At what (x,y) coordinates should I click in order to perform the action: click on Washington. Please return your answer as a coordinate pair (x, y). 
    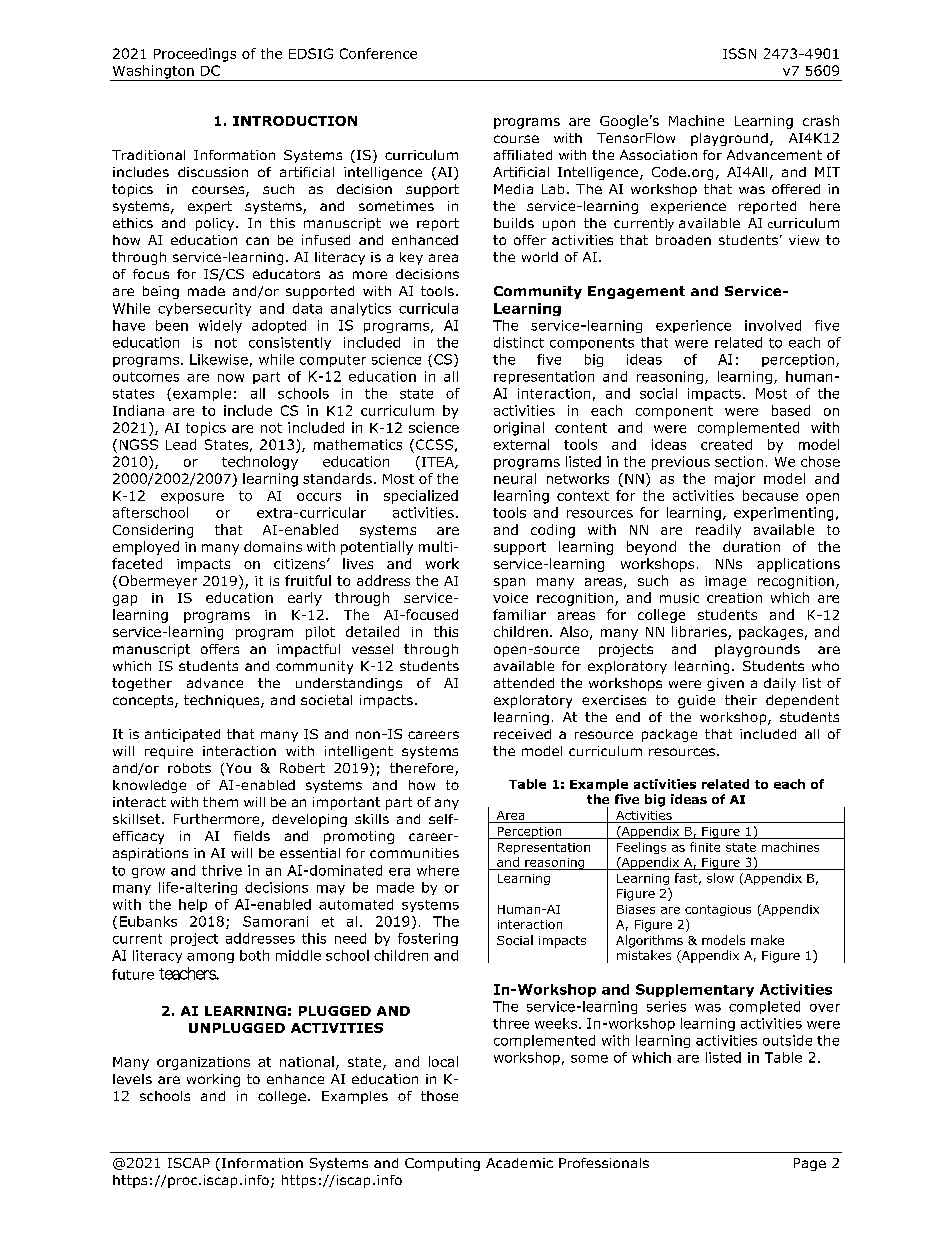
    Looking at the image, I should click on (153, 73).
